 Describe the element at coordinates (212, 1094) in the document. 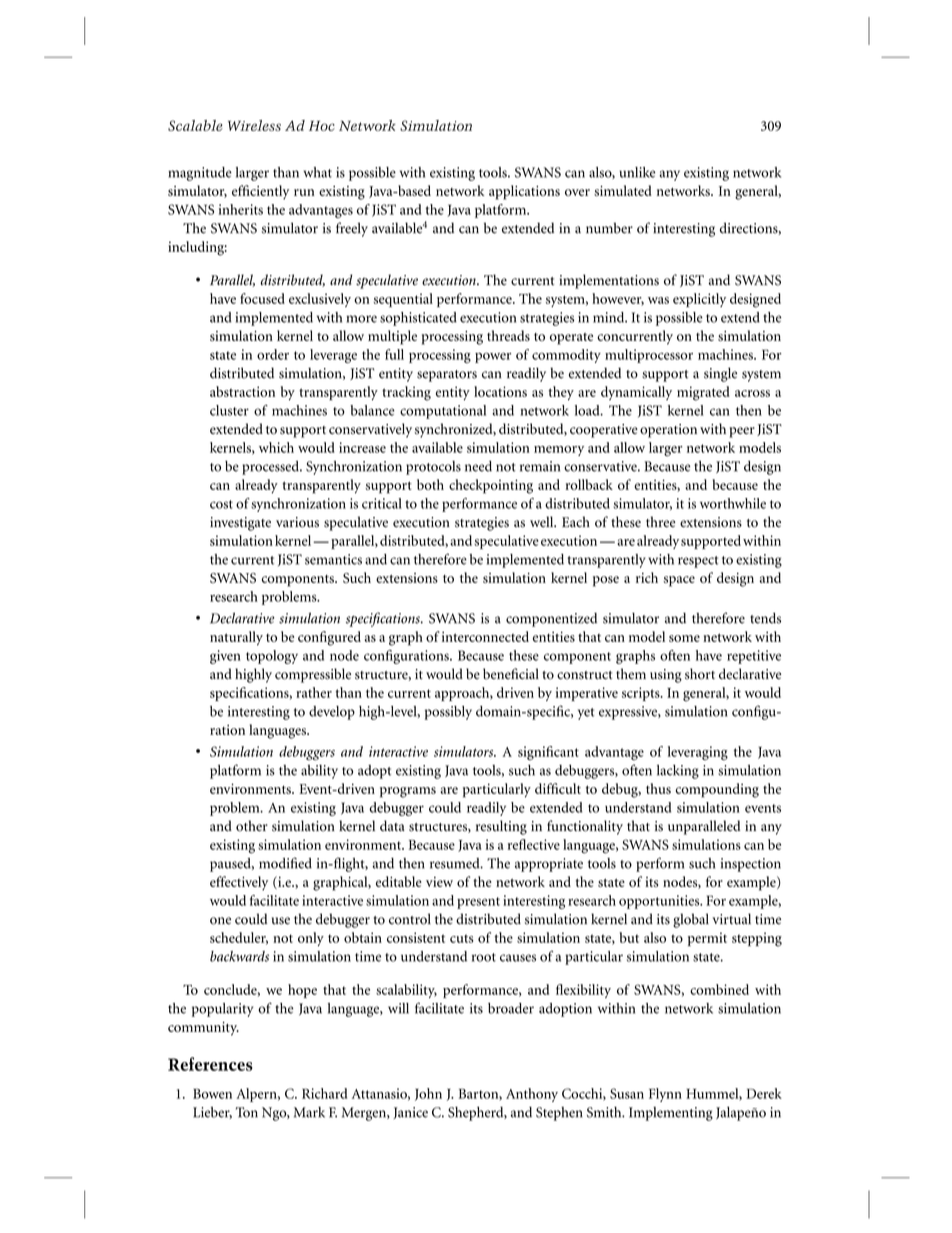

I see `Bowen` at that location.
